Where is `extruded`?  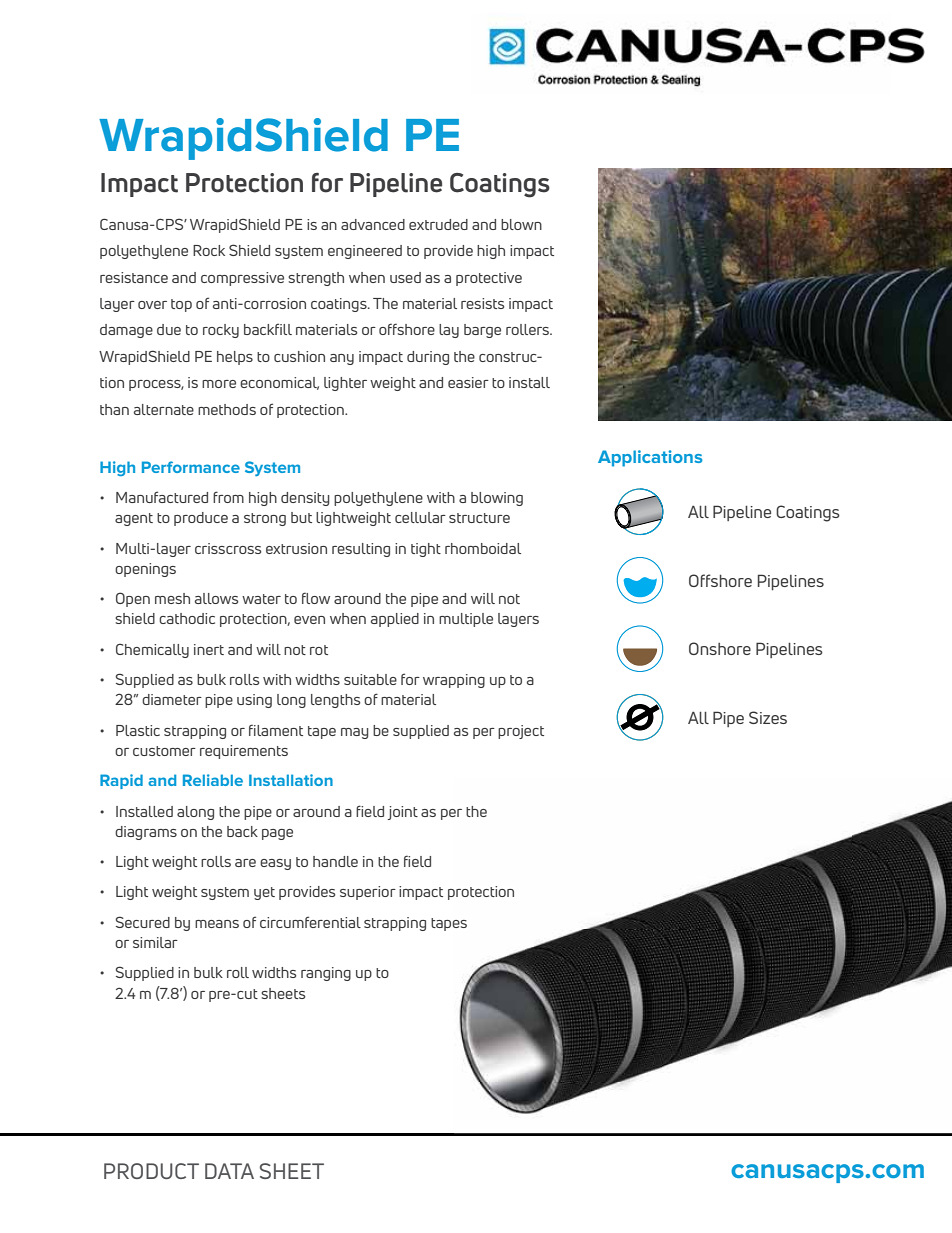 extruded is located at coordinates (438, 224).
